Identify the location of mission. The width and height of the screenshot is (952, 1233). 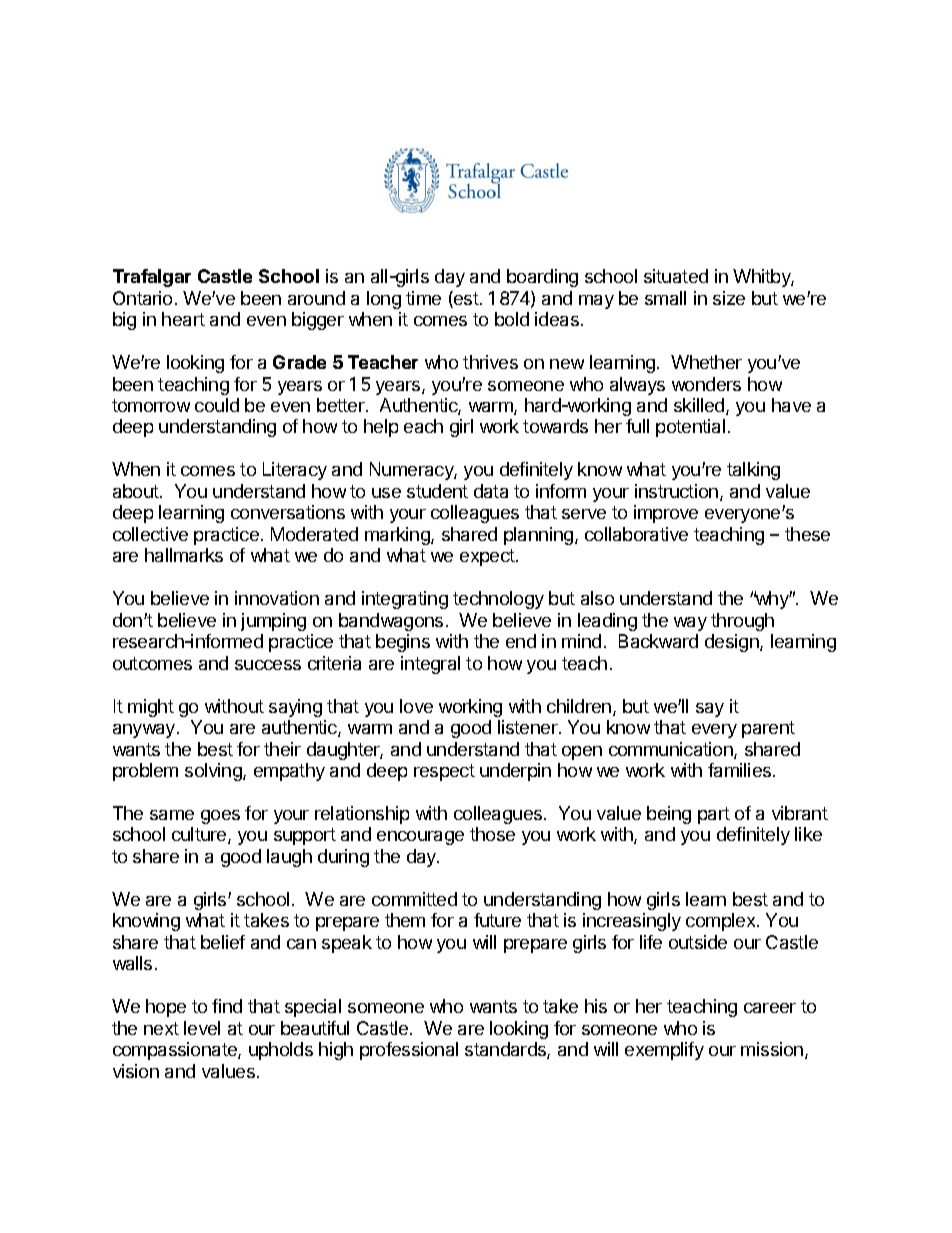
(773, 1050).
